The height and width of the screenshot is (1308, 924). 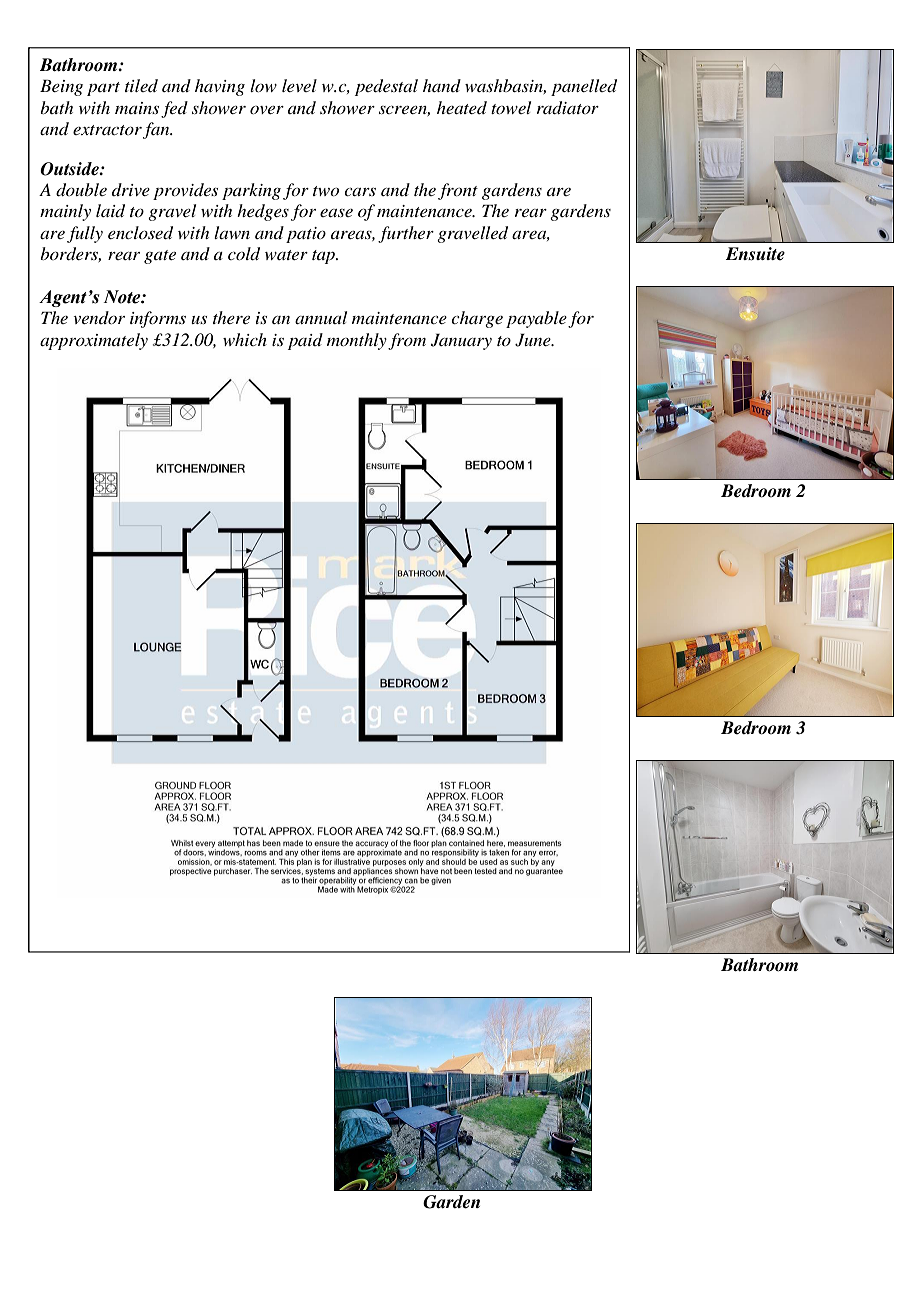 What do you see at coordinates (458, 191) in the screenshot?
I see `front` at bounding box center [458, 191].
